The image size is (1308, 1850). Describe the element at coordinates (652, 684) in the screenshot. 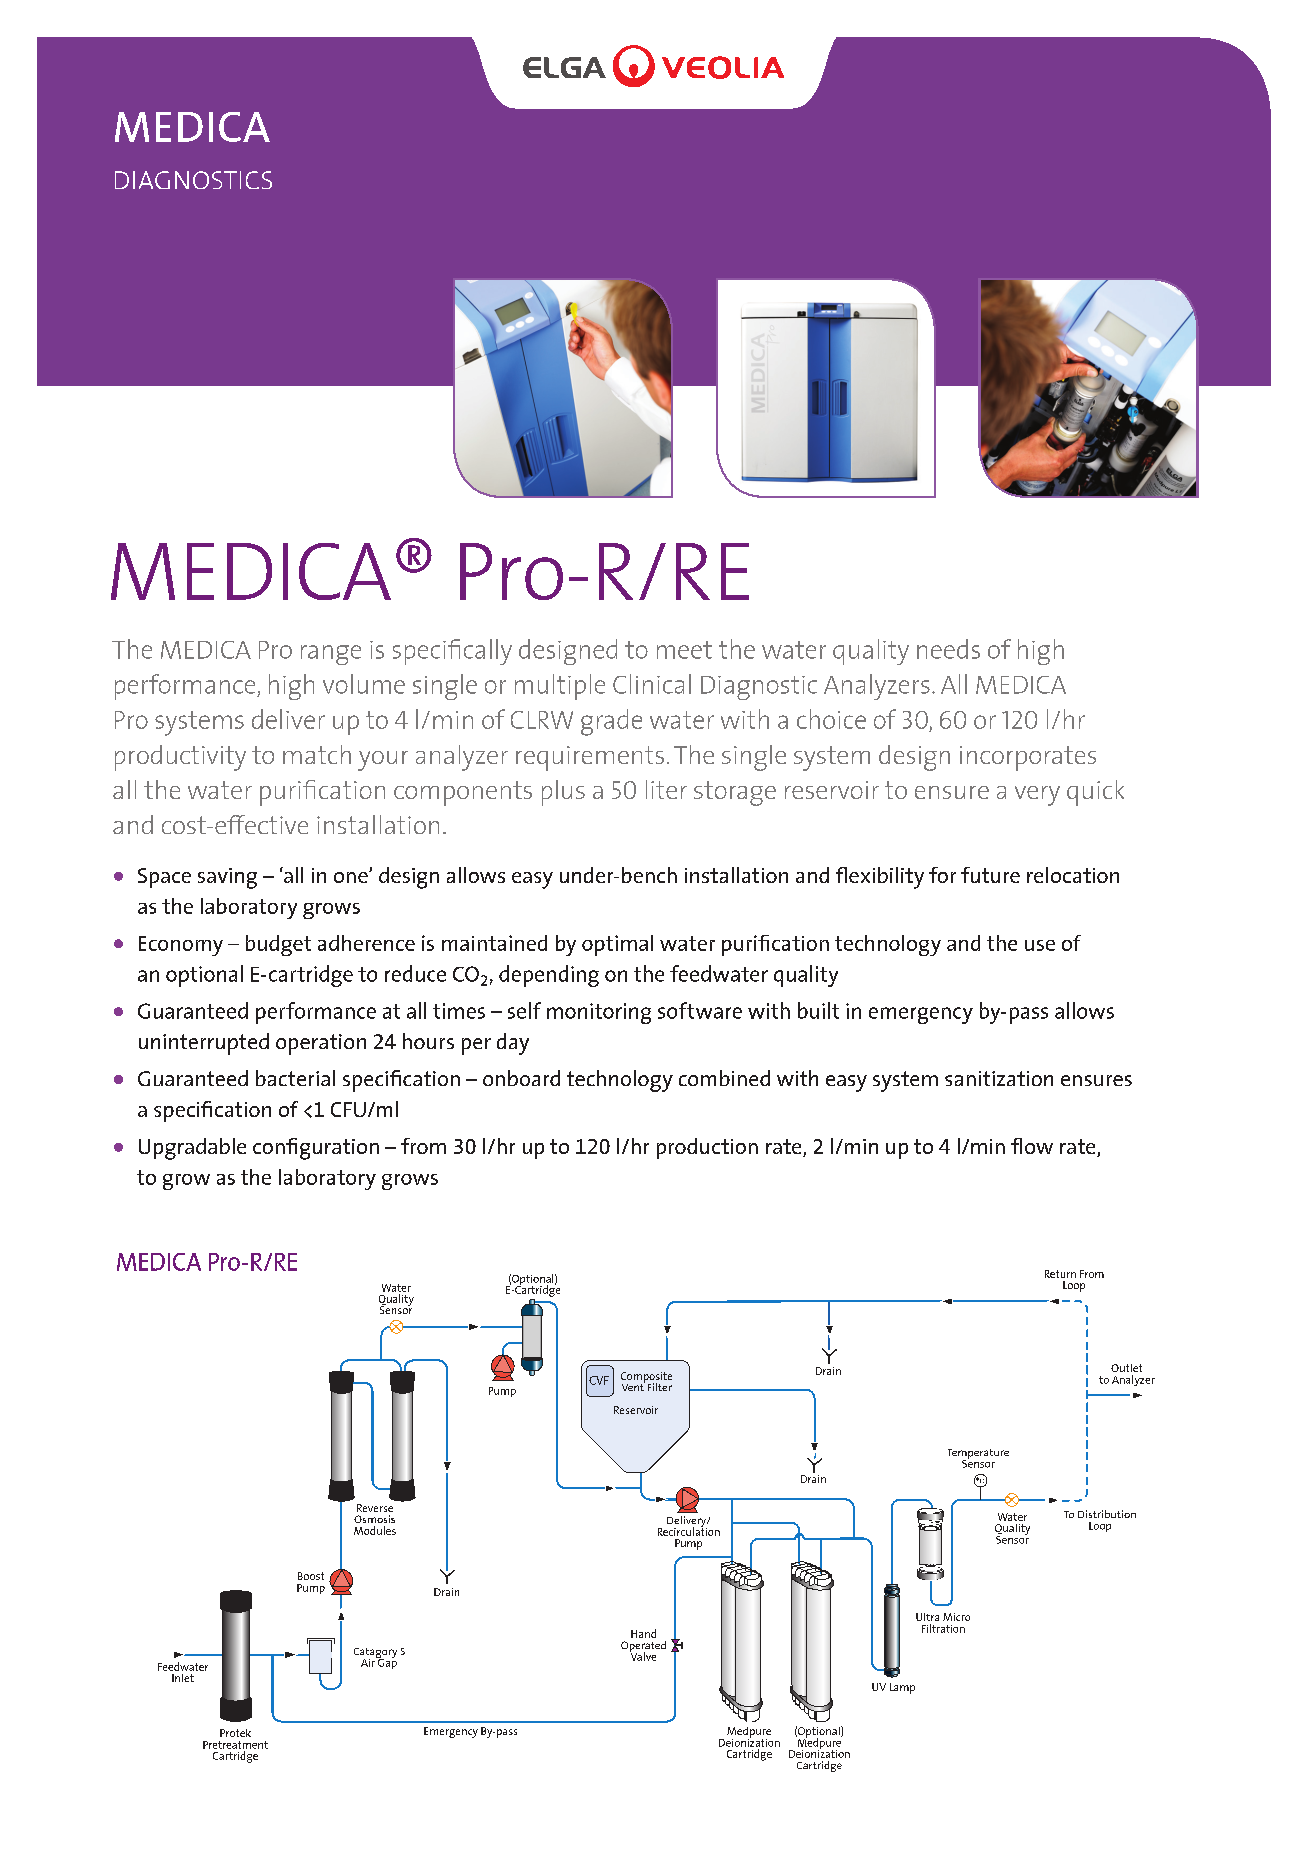

I see `Clinical` at that location.
